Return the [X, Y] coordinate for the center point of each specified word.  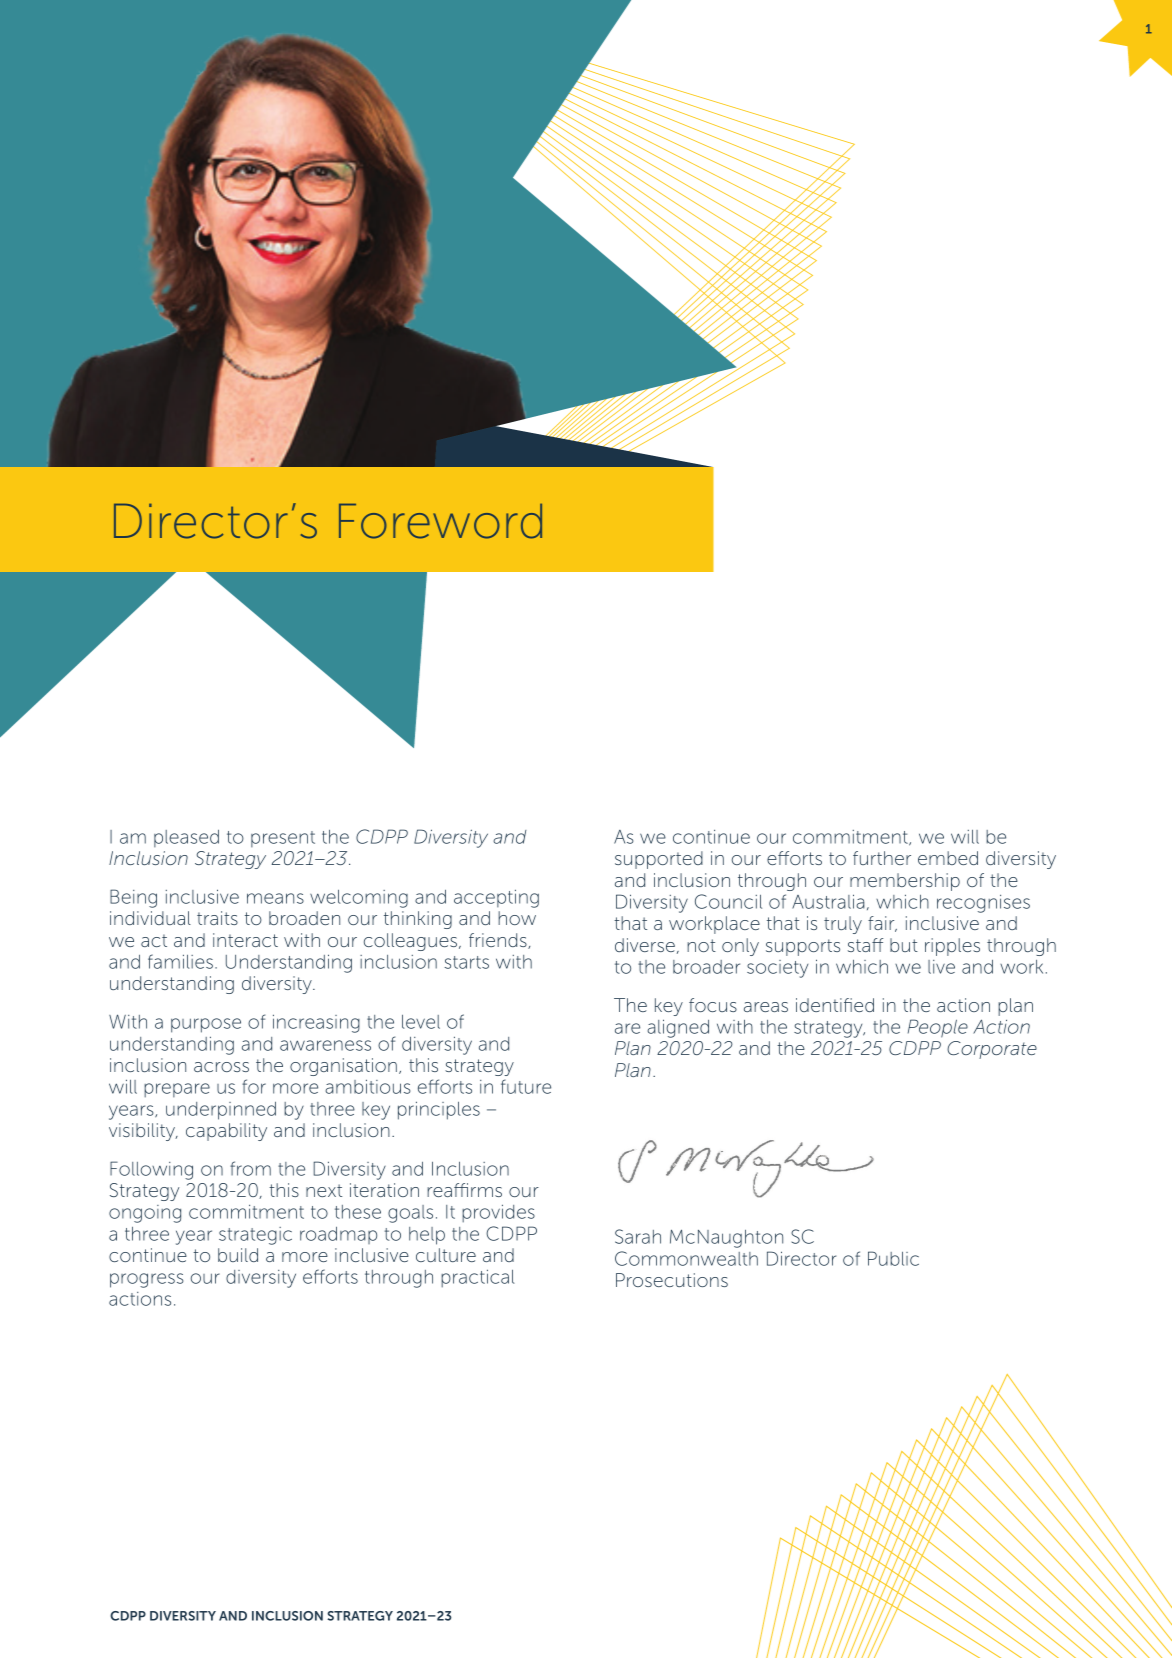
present [283, 839]
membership [905, 882]
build [238, 1255]
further [882, 858]
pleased [186, 838]
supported [659, 860]
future [526, 1086]
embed [948, 858]
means [275, 898]
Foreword [440, 521]
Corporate [992, 1050]
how [517, 918]
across [221, 1067]
